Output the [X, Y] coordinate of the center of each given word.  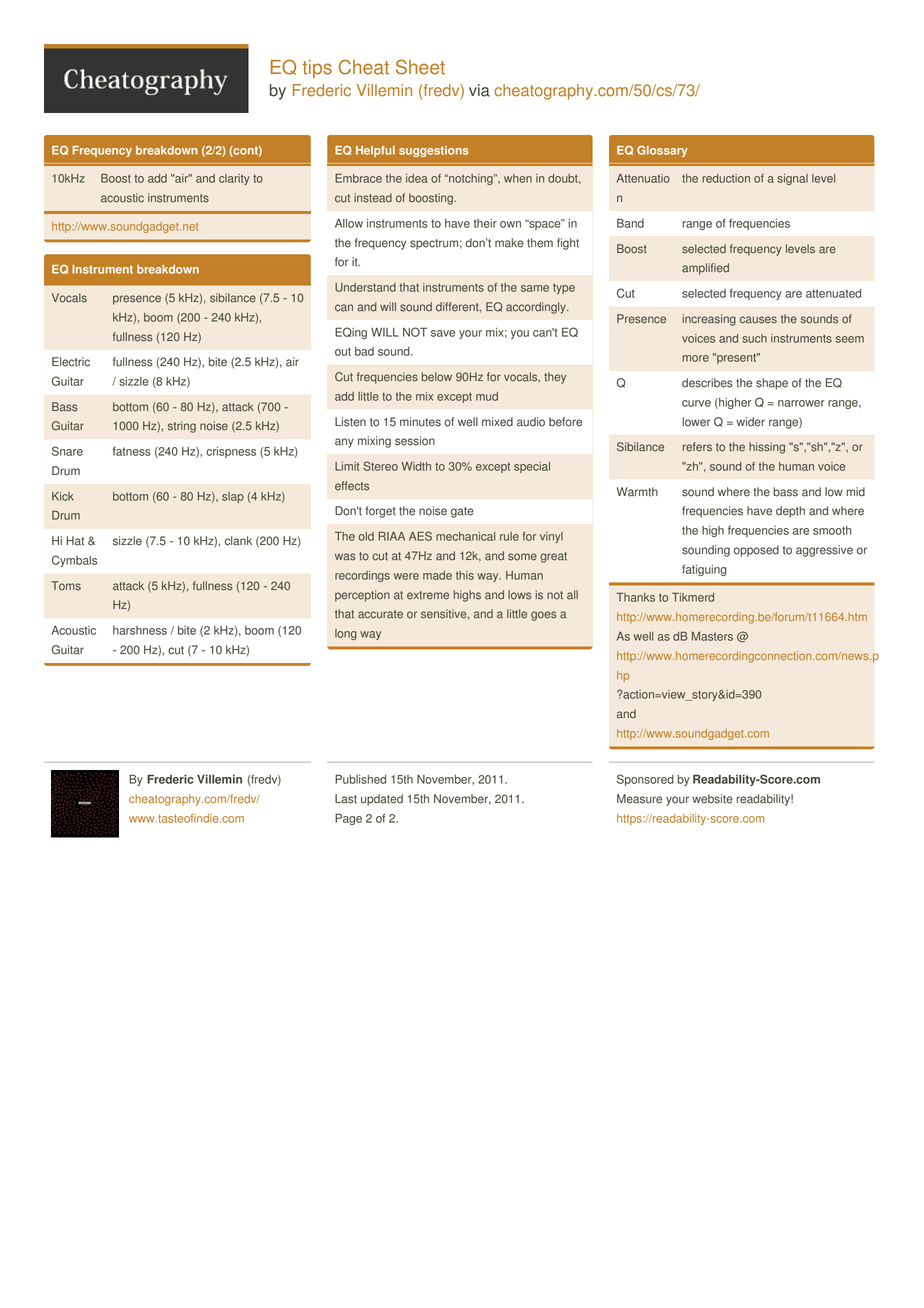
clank [238, 541]
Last [346, 799]
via [479, 90]
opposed [756, 551]
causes [758, 320]
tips [317, 69]
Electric [71, 362]
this [465, 575]
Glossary [662, 151]
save [443, 333]
